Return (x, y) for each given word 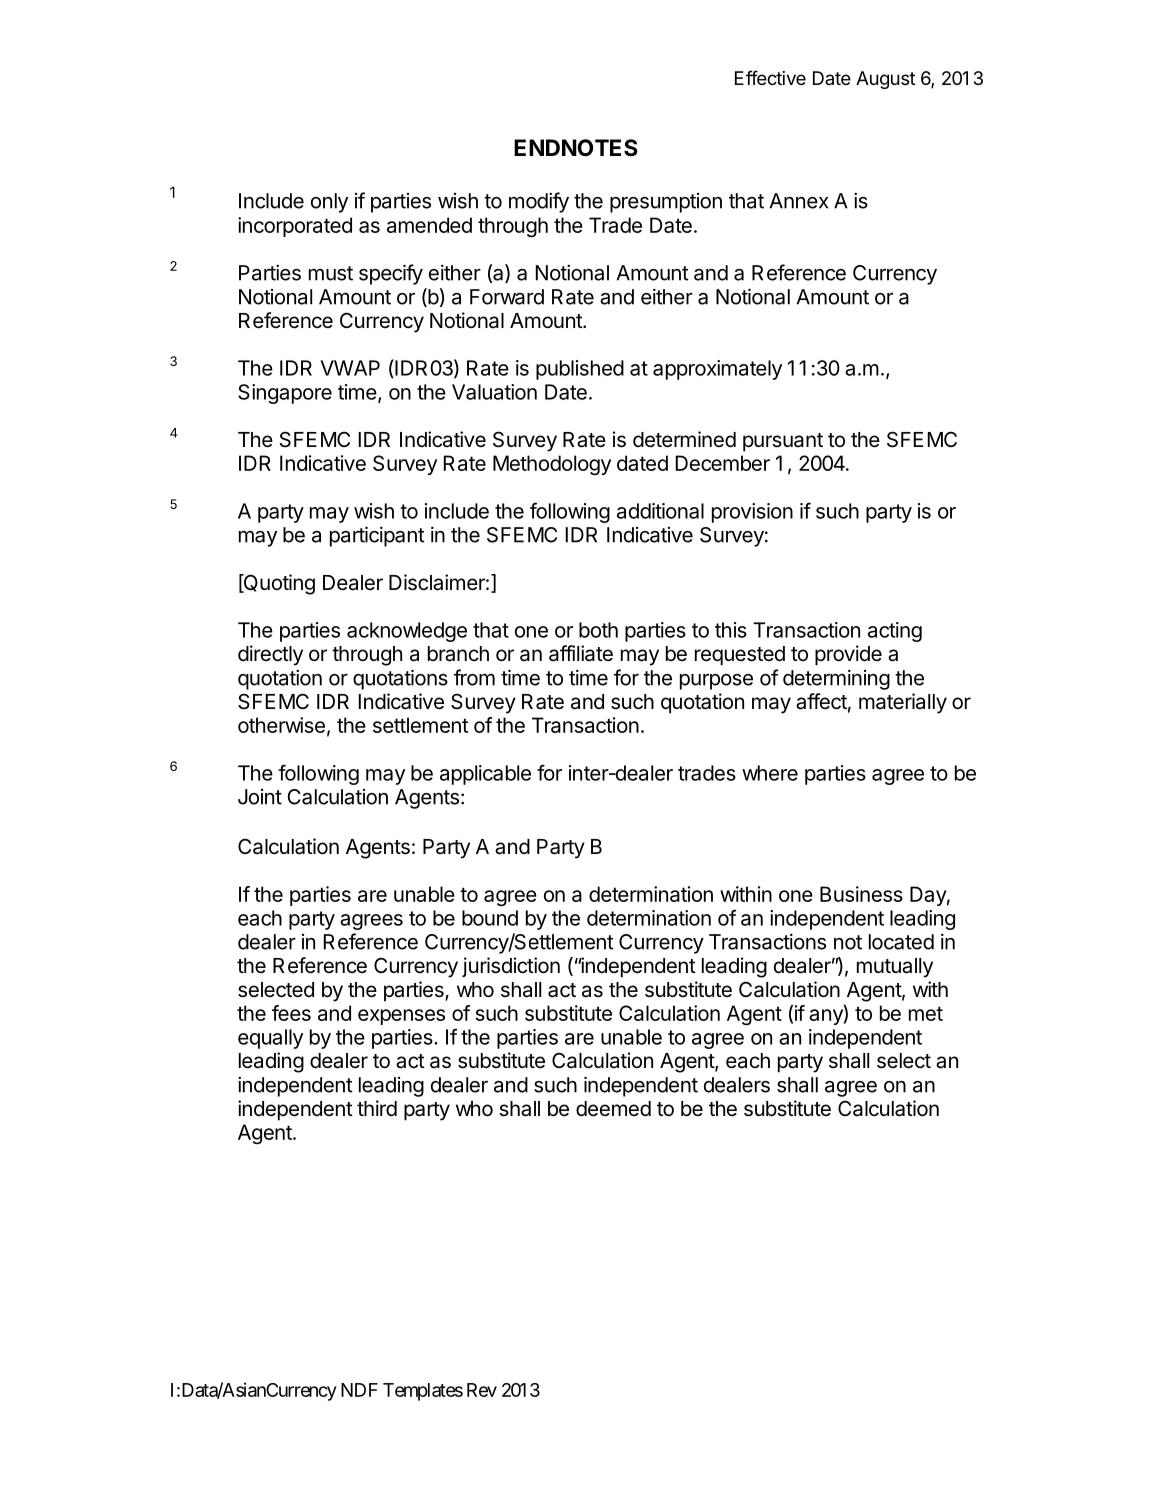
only (329, 203)
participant (377, 536)
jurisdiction (511, 967)
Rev (482, 1390)
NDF (359, 1390)
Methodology (552, 465)
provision (752, 513)
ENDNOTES (576, 148)
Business (861, 894)
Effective (770, 77)
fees (291, 1013)
